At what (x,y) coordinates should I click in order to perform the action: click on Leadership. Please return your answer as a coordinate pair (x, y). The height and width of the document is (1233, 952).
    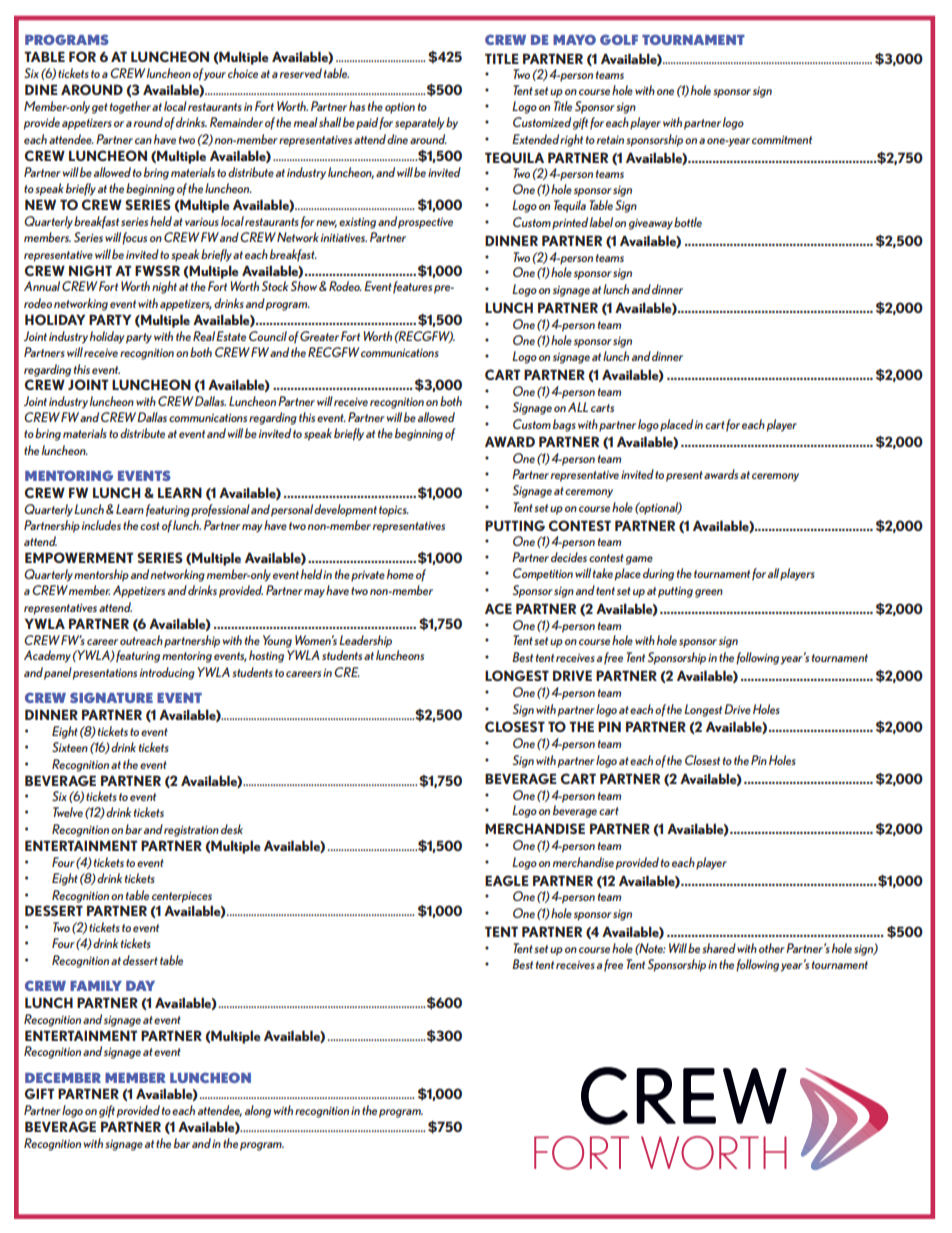
    Looking at the image, I should click on (365, 641).
